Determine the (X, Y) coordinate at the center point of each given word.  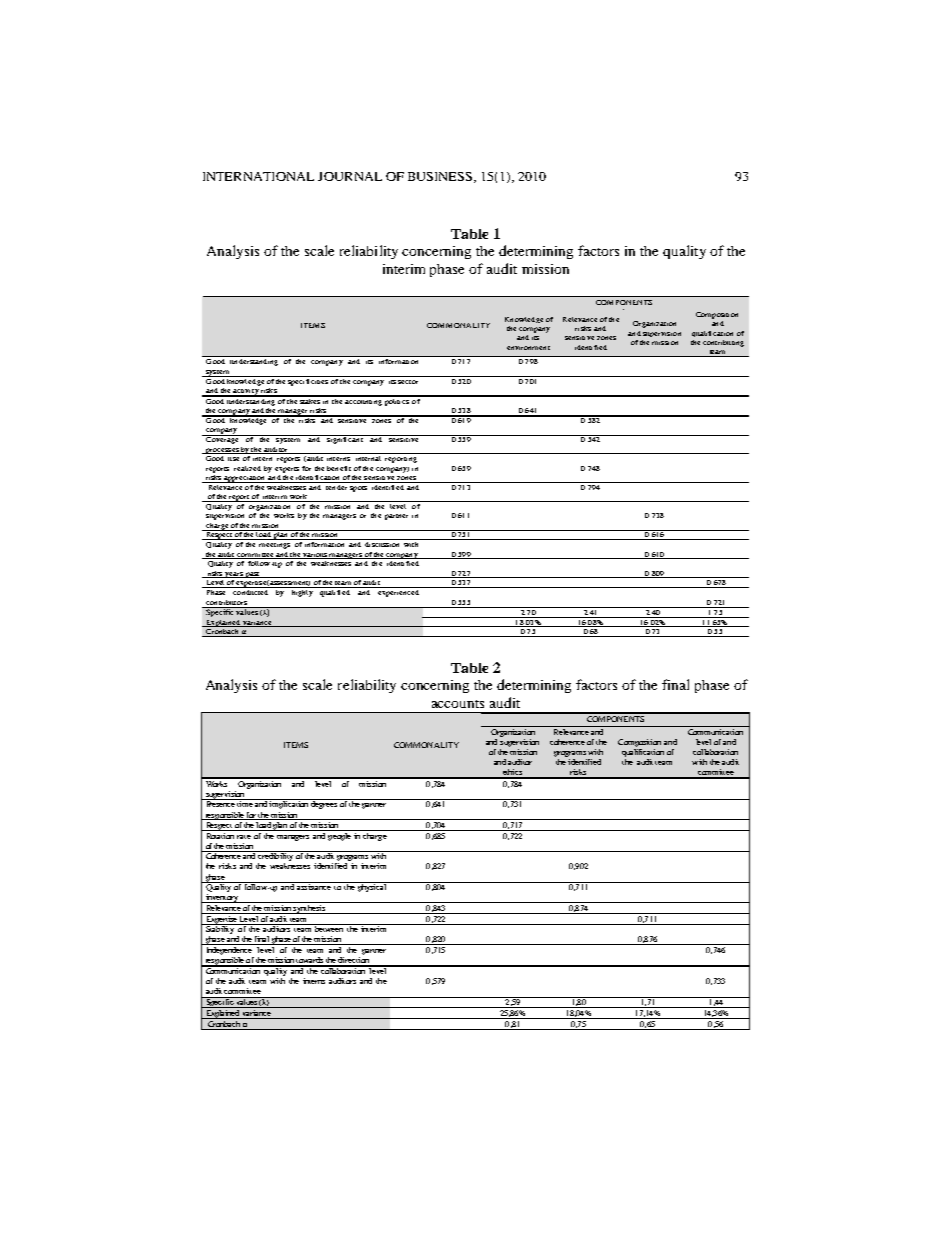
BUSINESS (441, 177)
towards (310, 961)
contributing (723, 343)
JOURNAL (350, 176)
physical (372, 887)
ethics (512, 773)
